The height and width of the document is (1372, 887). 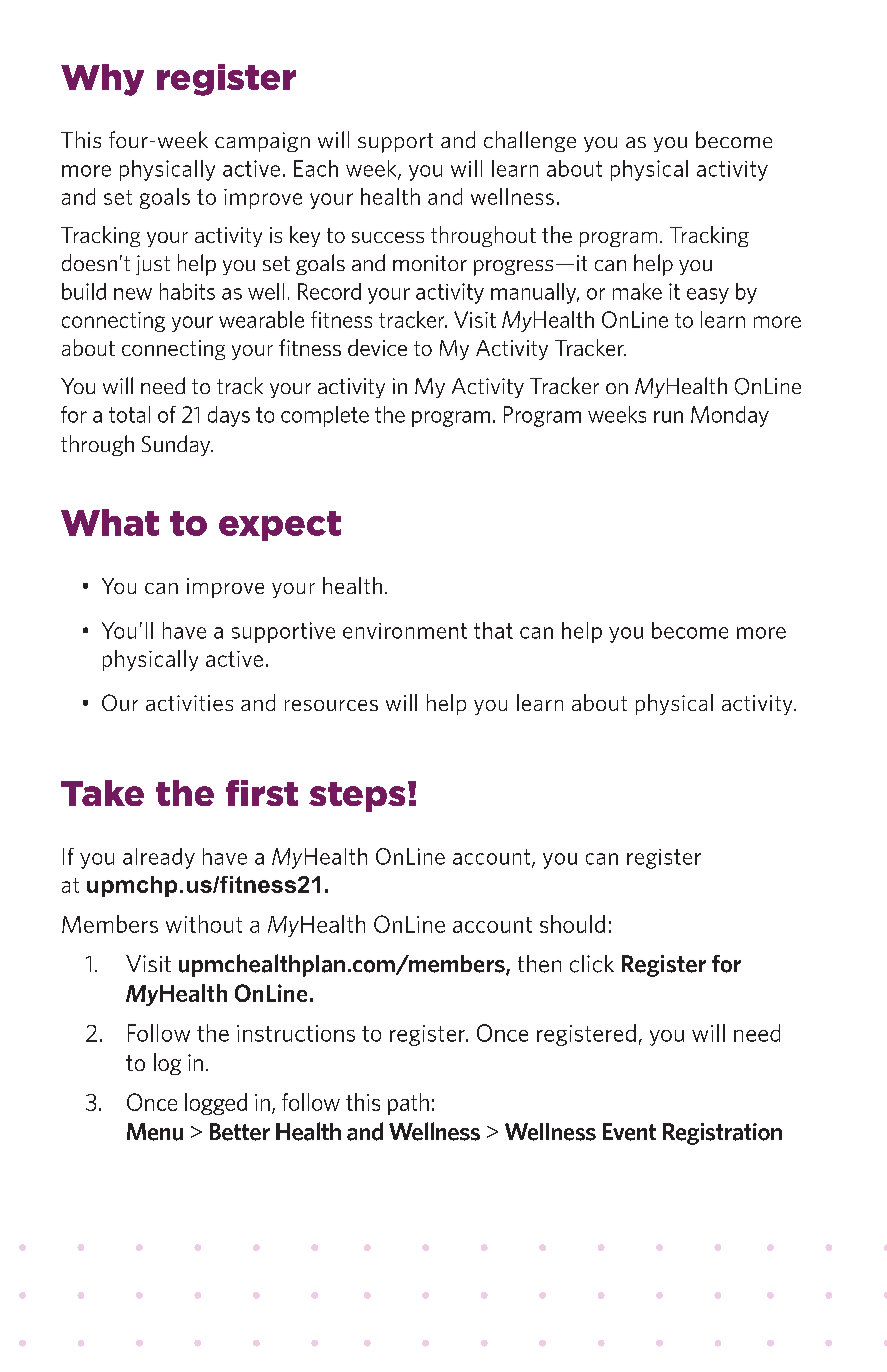 I want to click on that, so click(x=493, y=630).
